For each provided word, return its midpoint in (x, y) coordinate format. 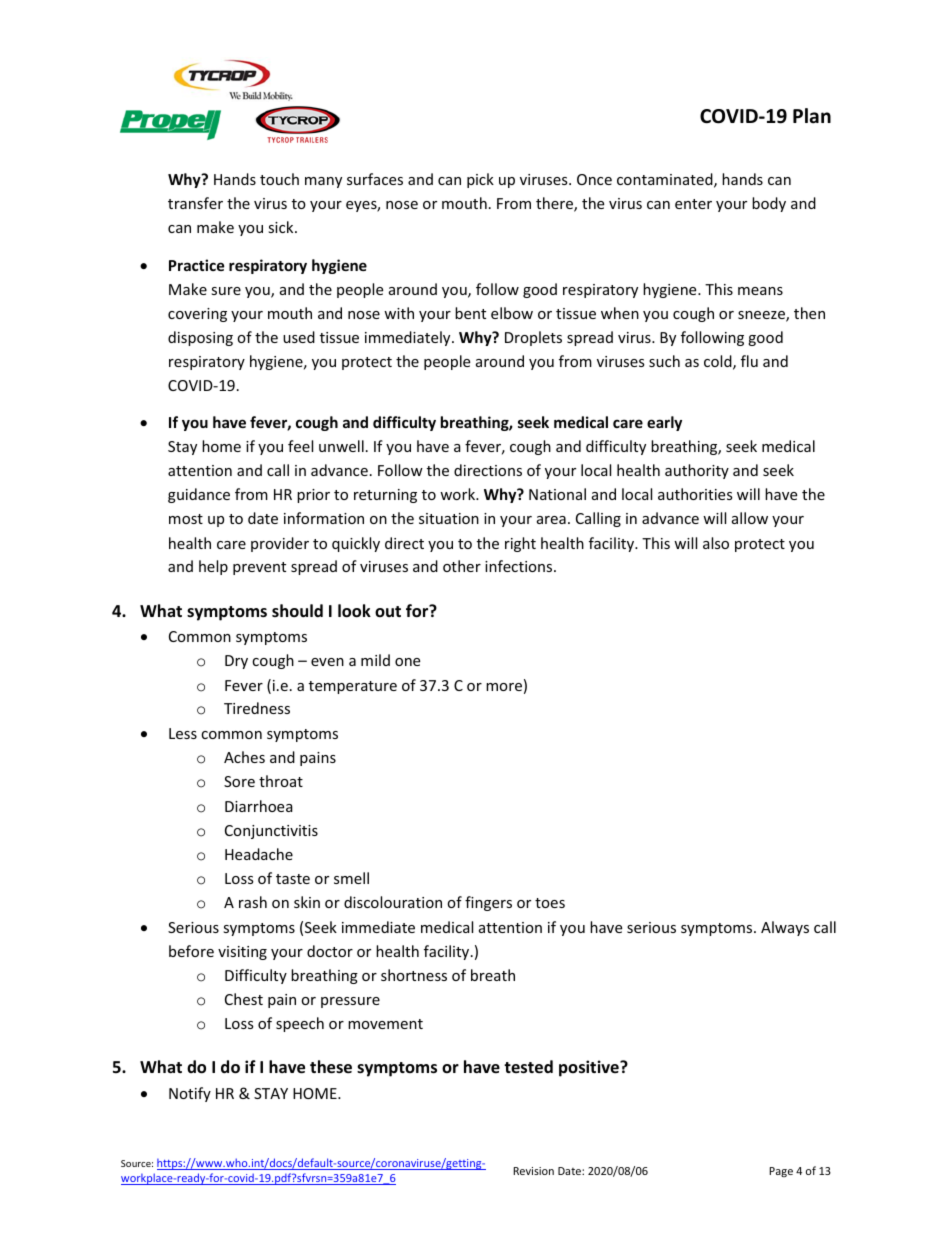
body (769, 204)
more (504, 687)
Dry (236, 662)
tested (528, 1067)
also (716, 543)
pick (480, 180)
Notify (190, 1094)
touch (279, 179)
